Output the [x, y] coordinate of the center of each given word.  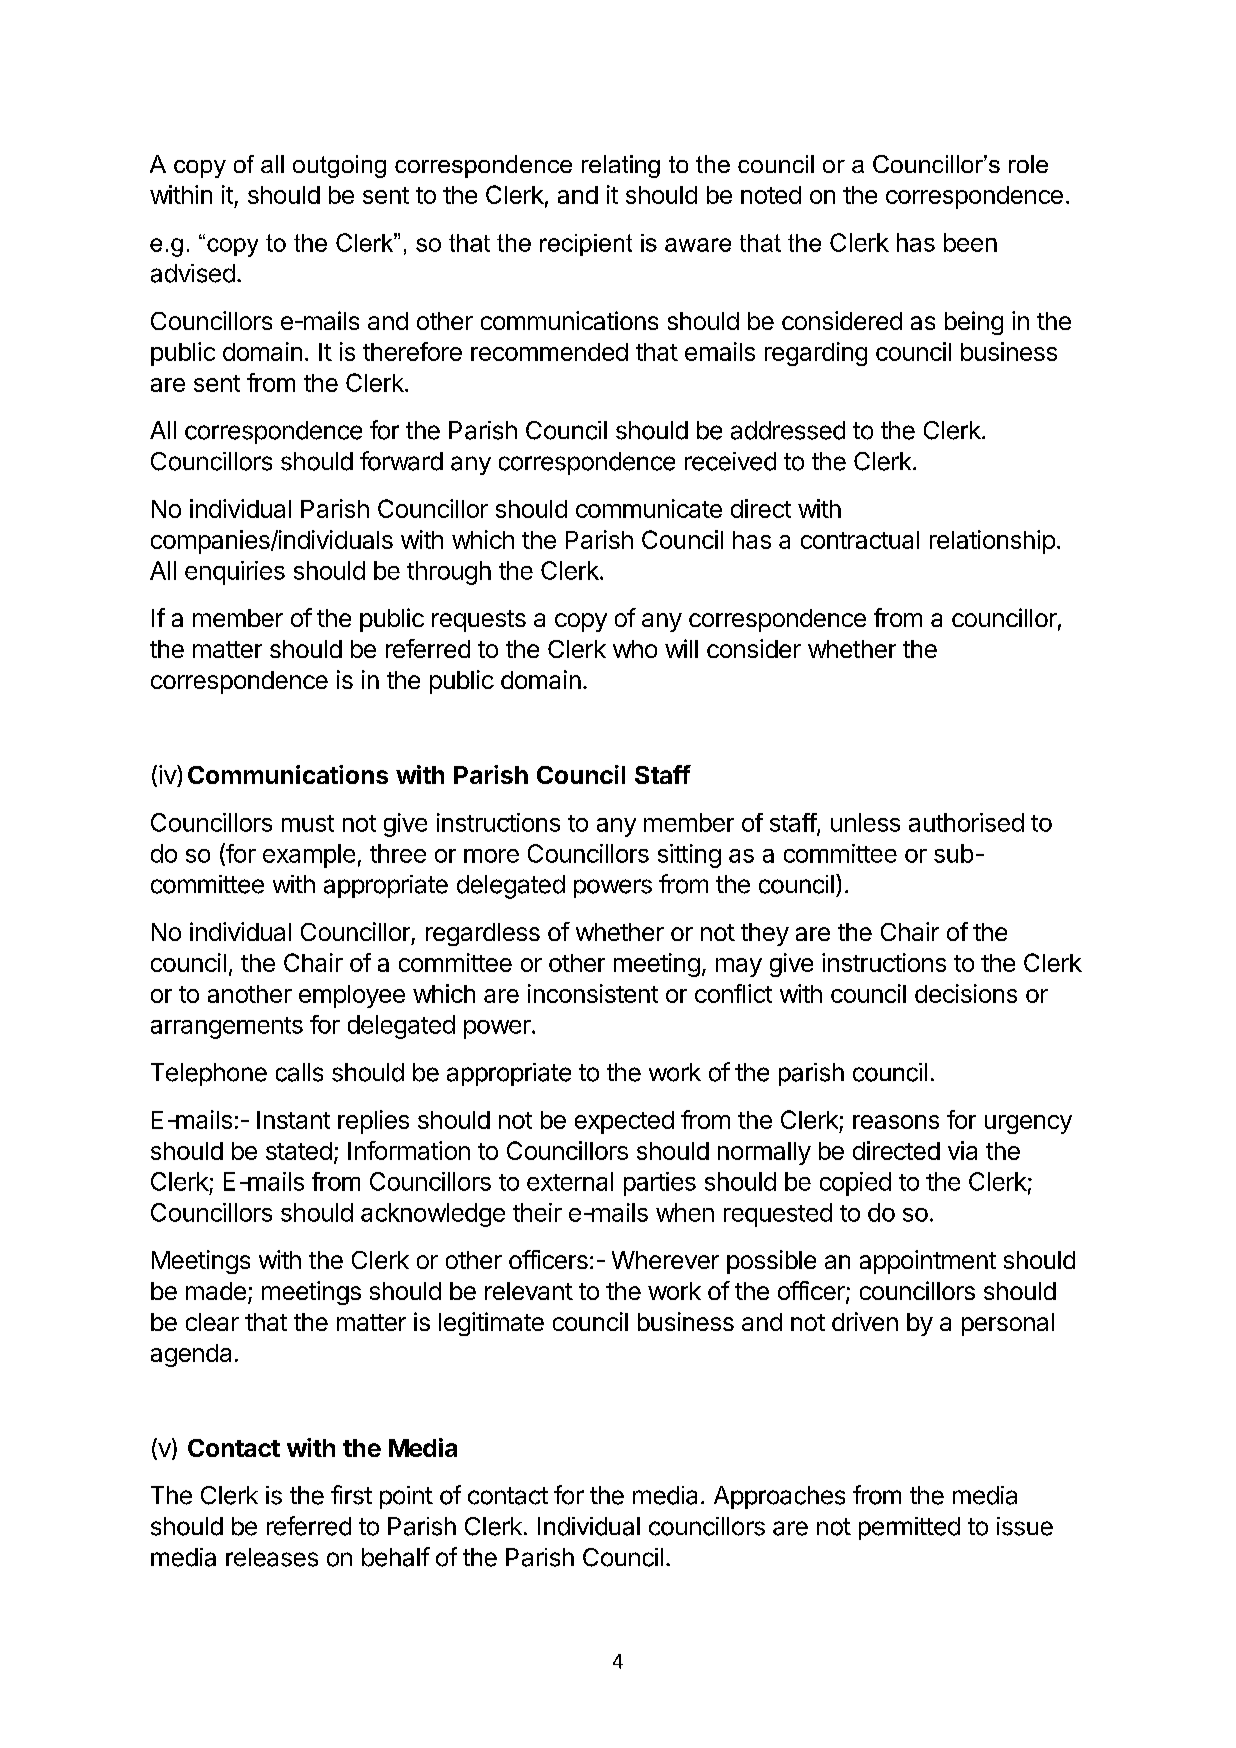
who [635, 649]
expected [624, 1122]
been [970, 242]
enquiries [235, 573]
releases [272, 1557]
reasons [896, 1122]
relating [621, 166]
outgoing [339, 166]
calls [299, 1072]
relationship [992, 542]
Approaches [779, 1497]
